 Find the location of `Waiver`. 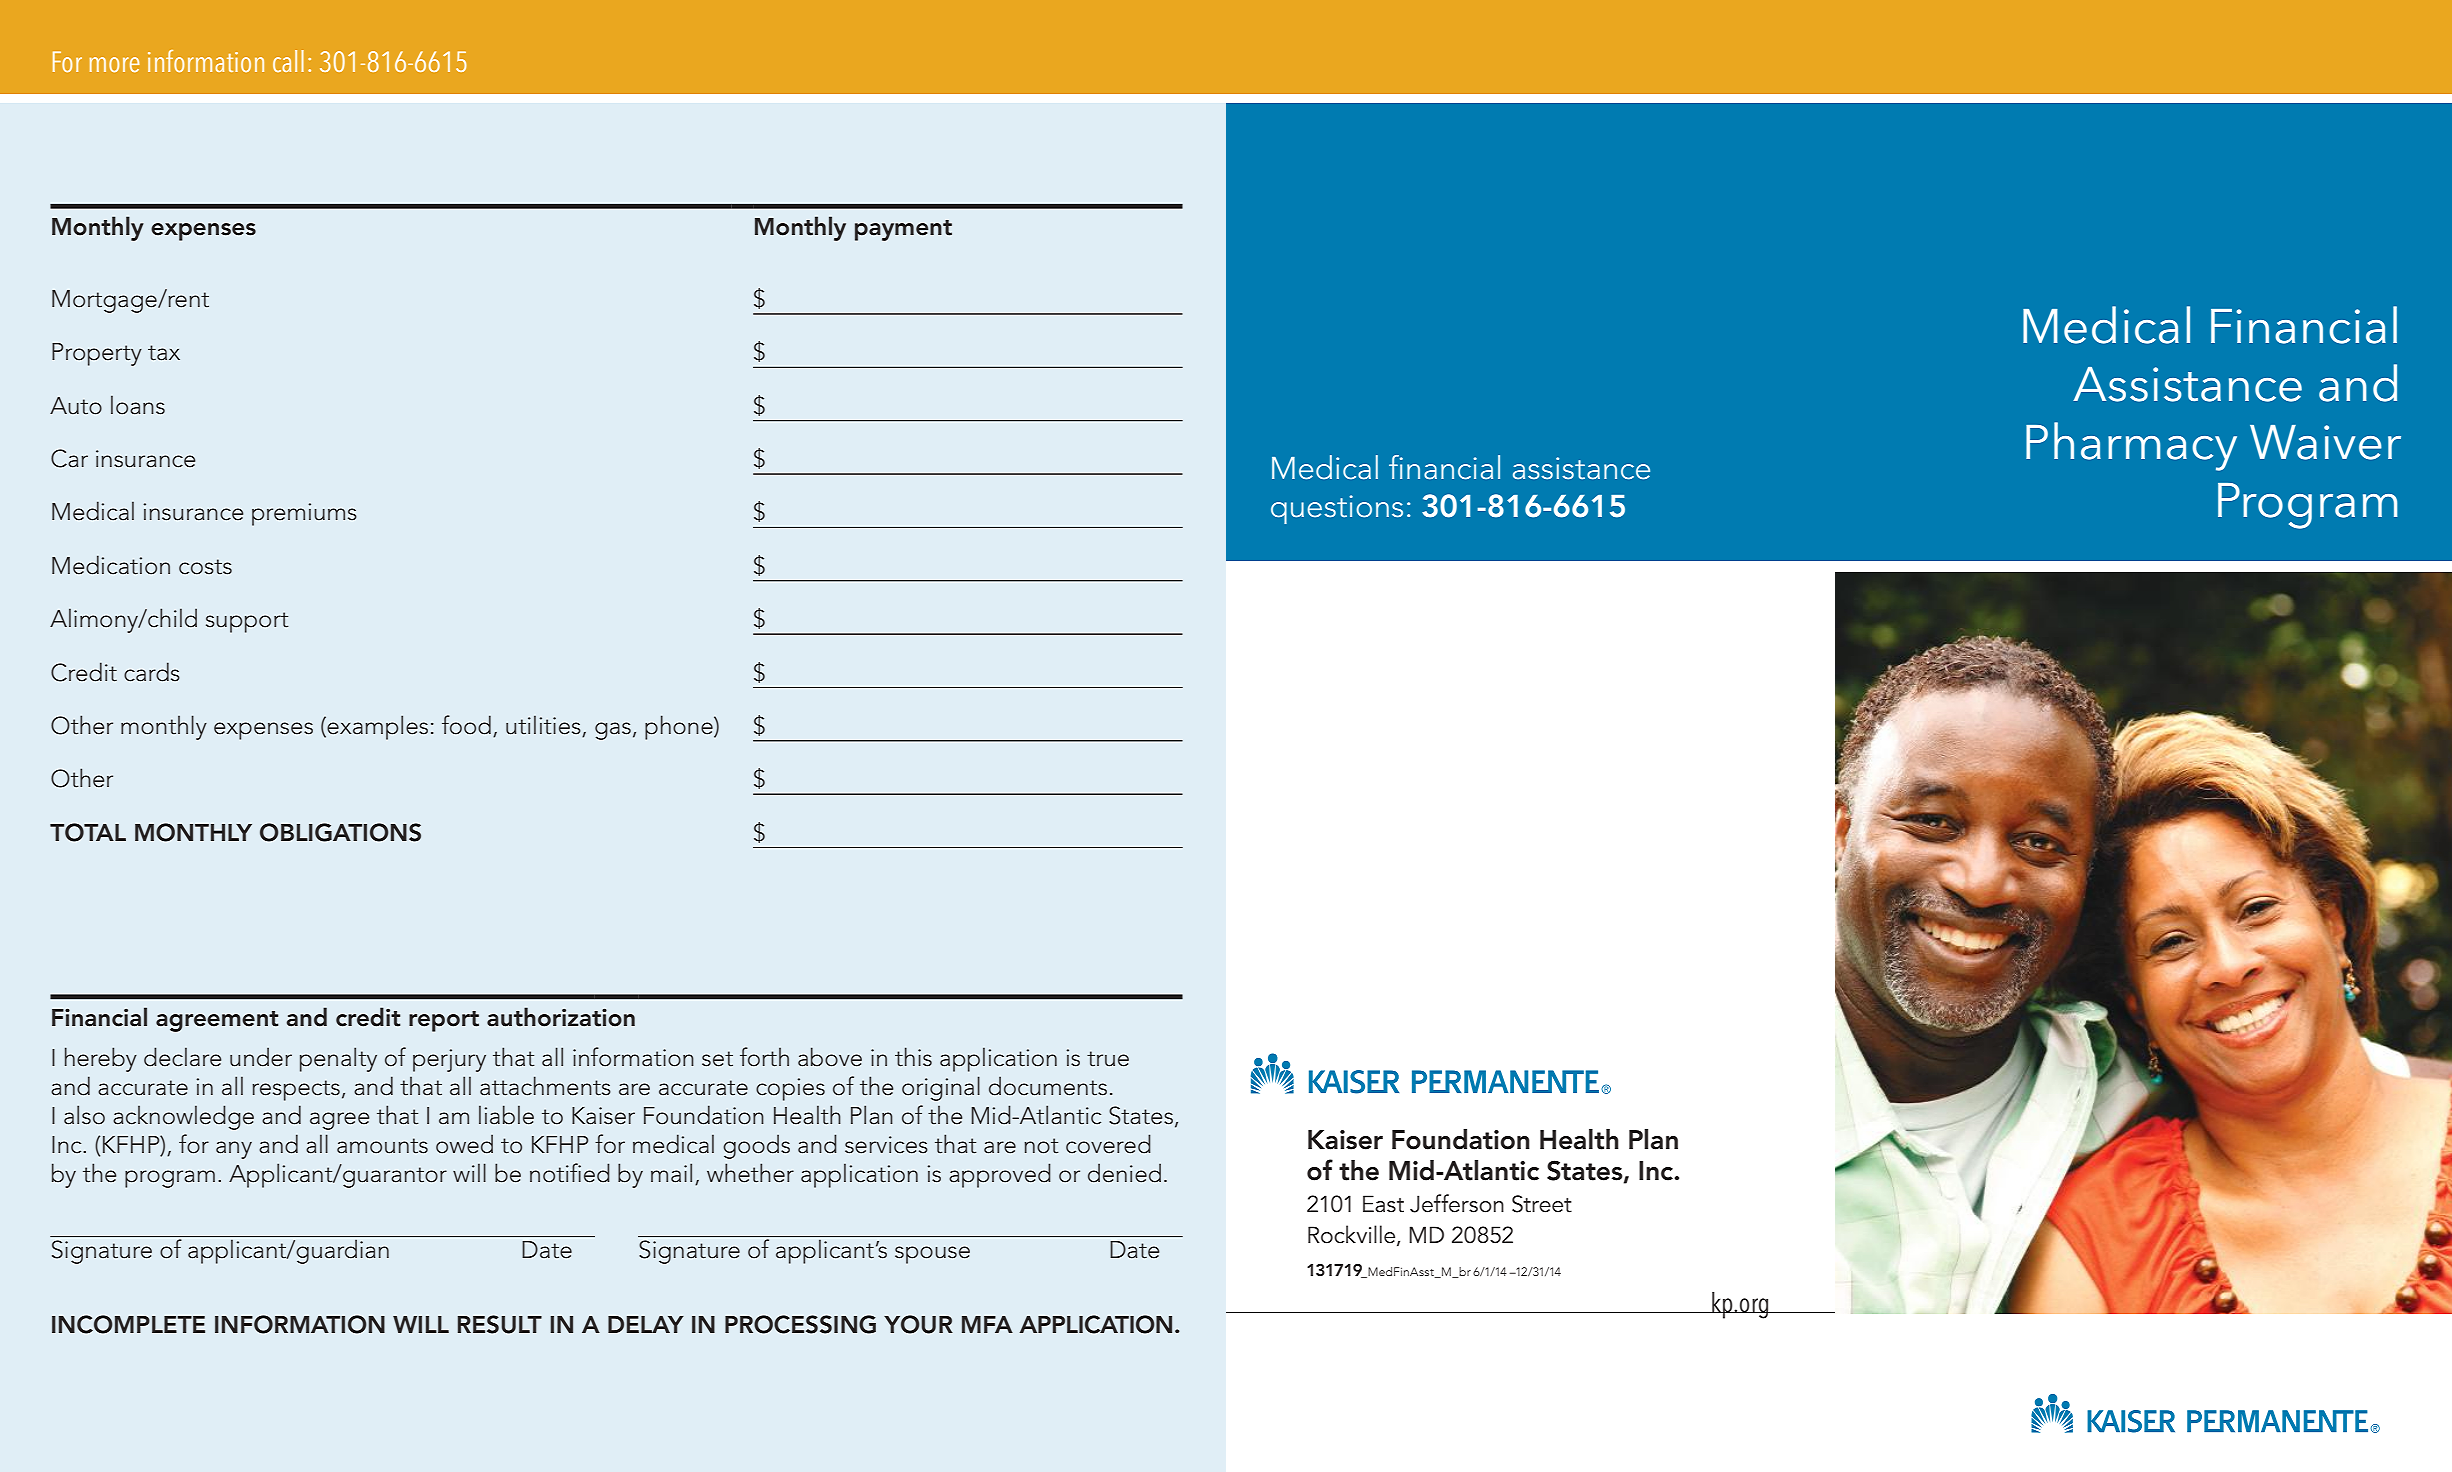

Waiver is located at coordinates (2325, 442).
